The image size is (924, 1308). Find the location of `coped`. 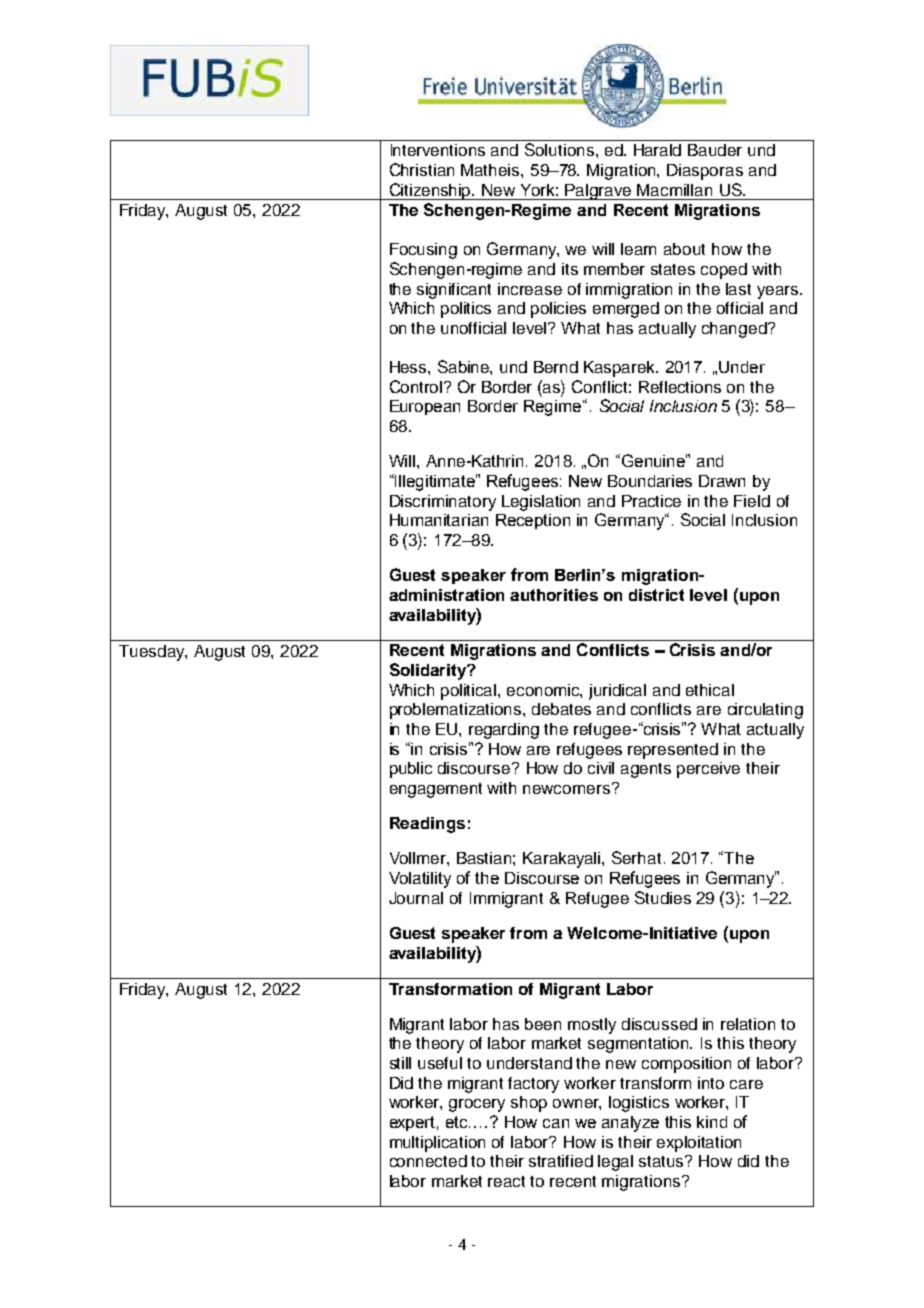

coped is located at coordinates (724, 271).
